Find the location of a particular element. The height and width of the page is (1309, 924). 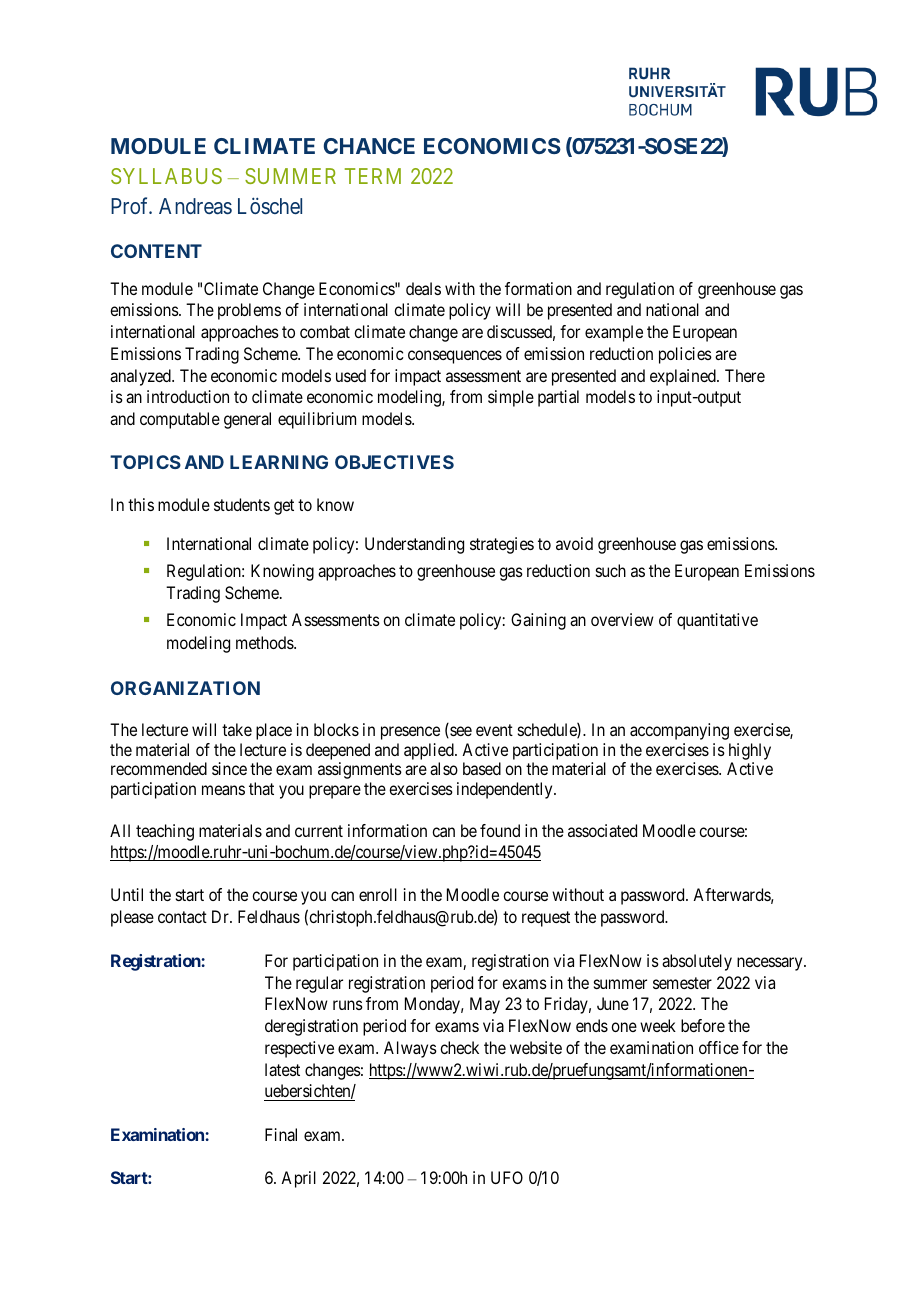

quantitative is located at coordinates (717, 621).
